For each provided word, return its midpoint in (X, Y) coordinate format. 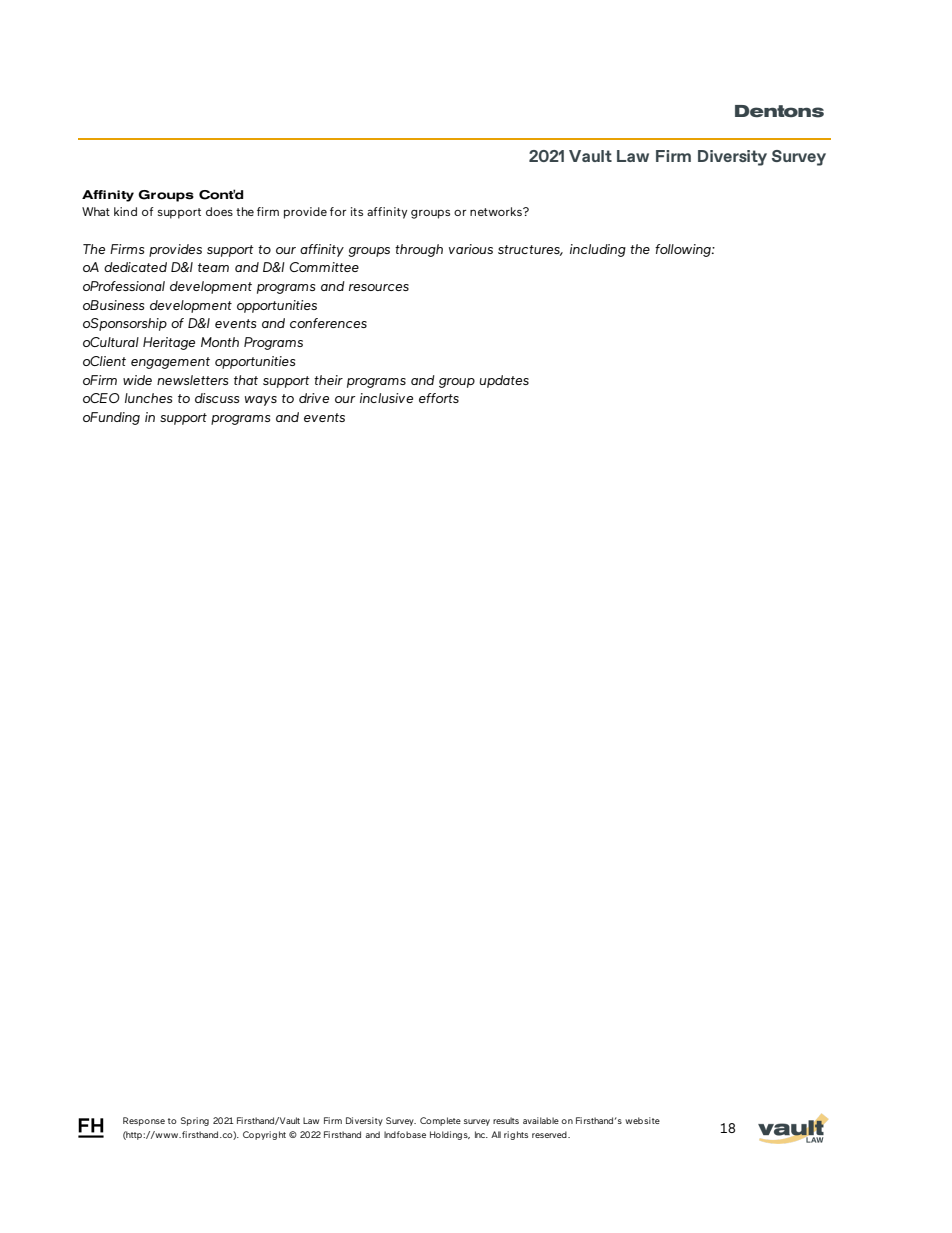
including (598, 250)
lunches (148, 398)
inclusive (386, 398)
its (357, 211)
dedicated (135, 267)
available (541, 1120)
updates (504, 381)
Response (144, 1121)
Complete (440, 1121)
